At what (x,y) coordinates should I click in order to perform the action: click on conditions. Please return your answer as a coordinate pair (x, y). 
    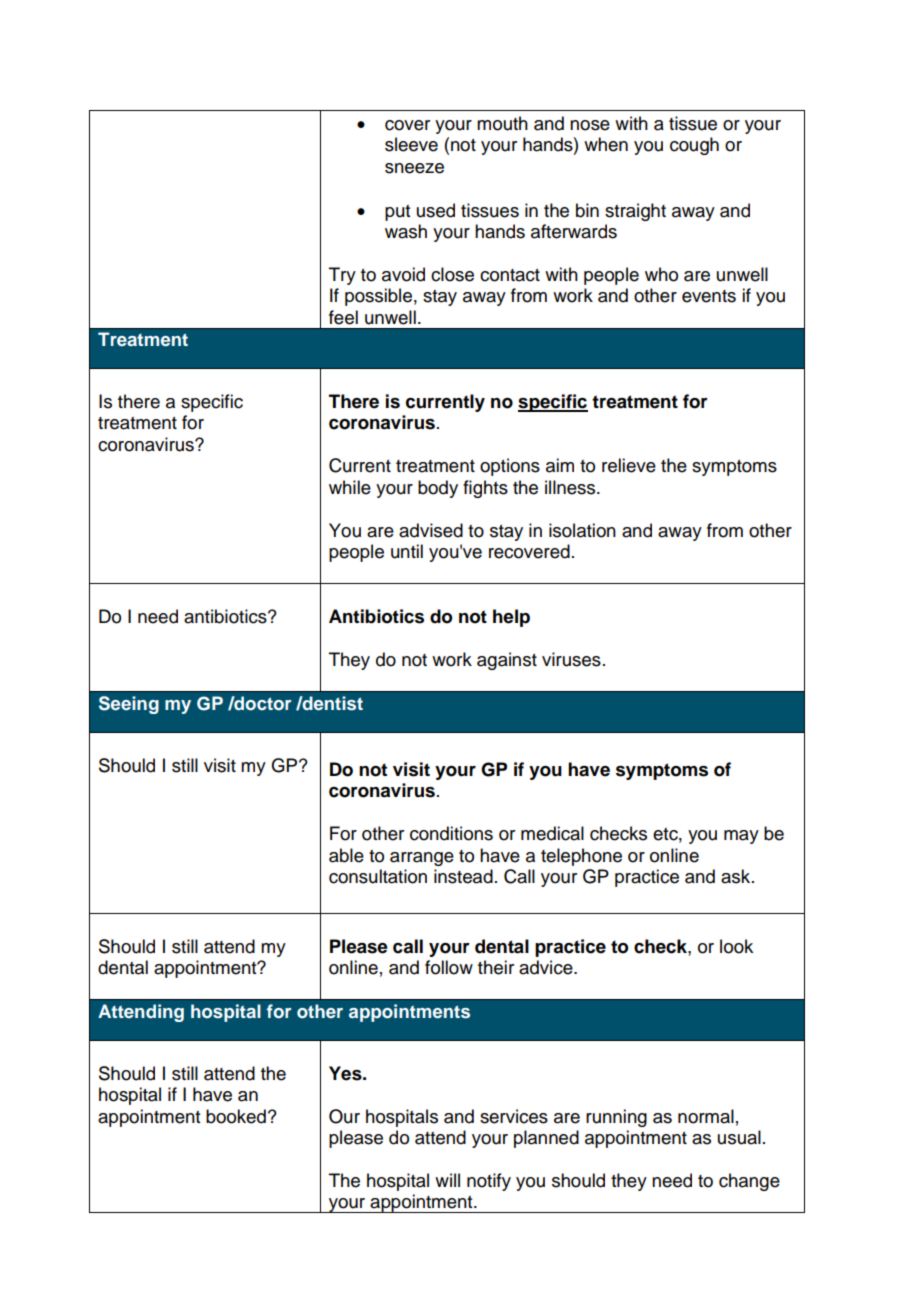
    Looking at the image, I should click on (451, 833).
